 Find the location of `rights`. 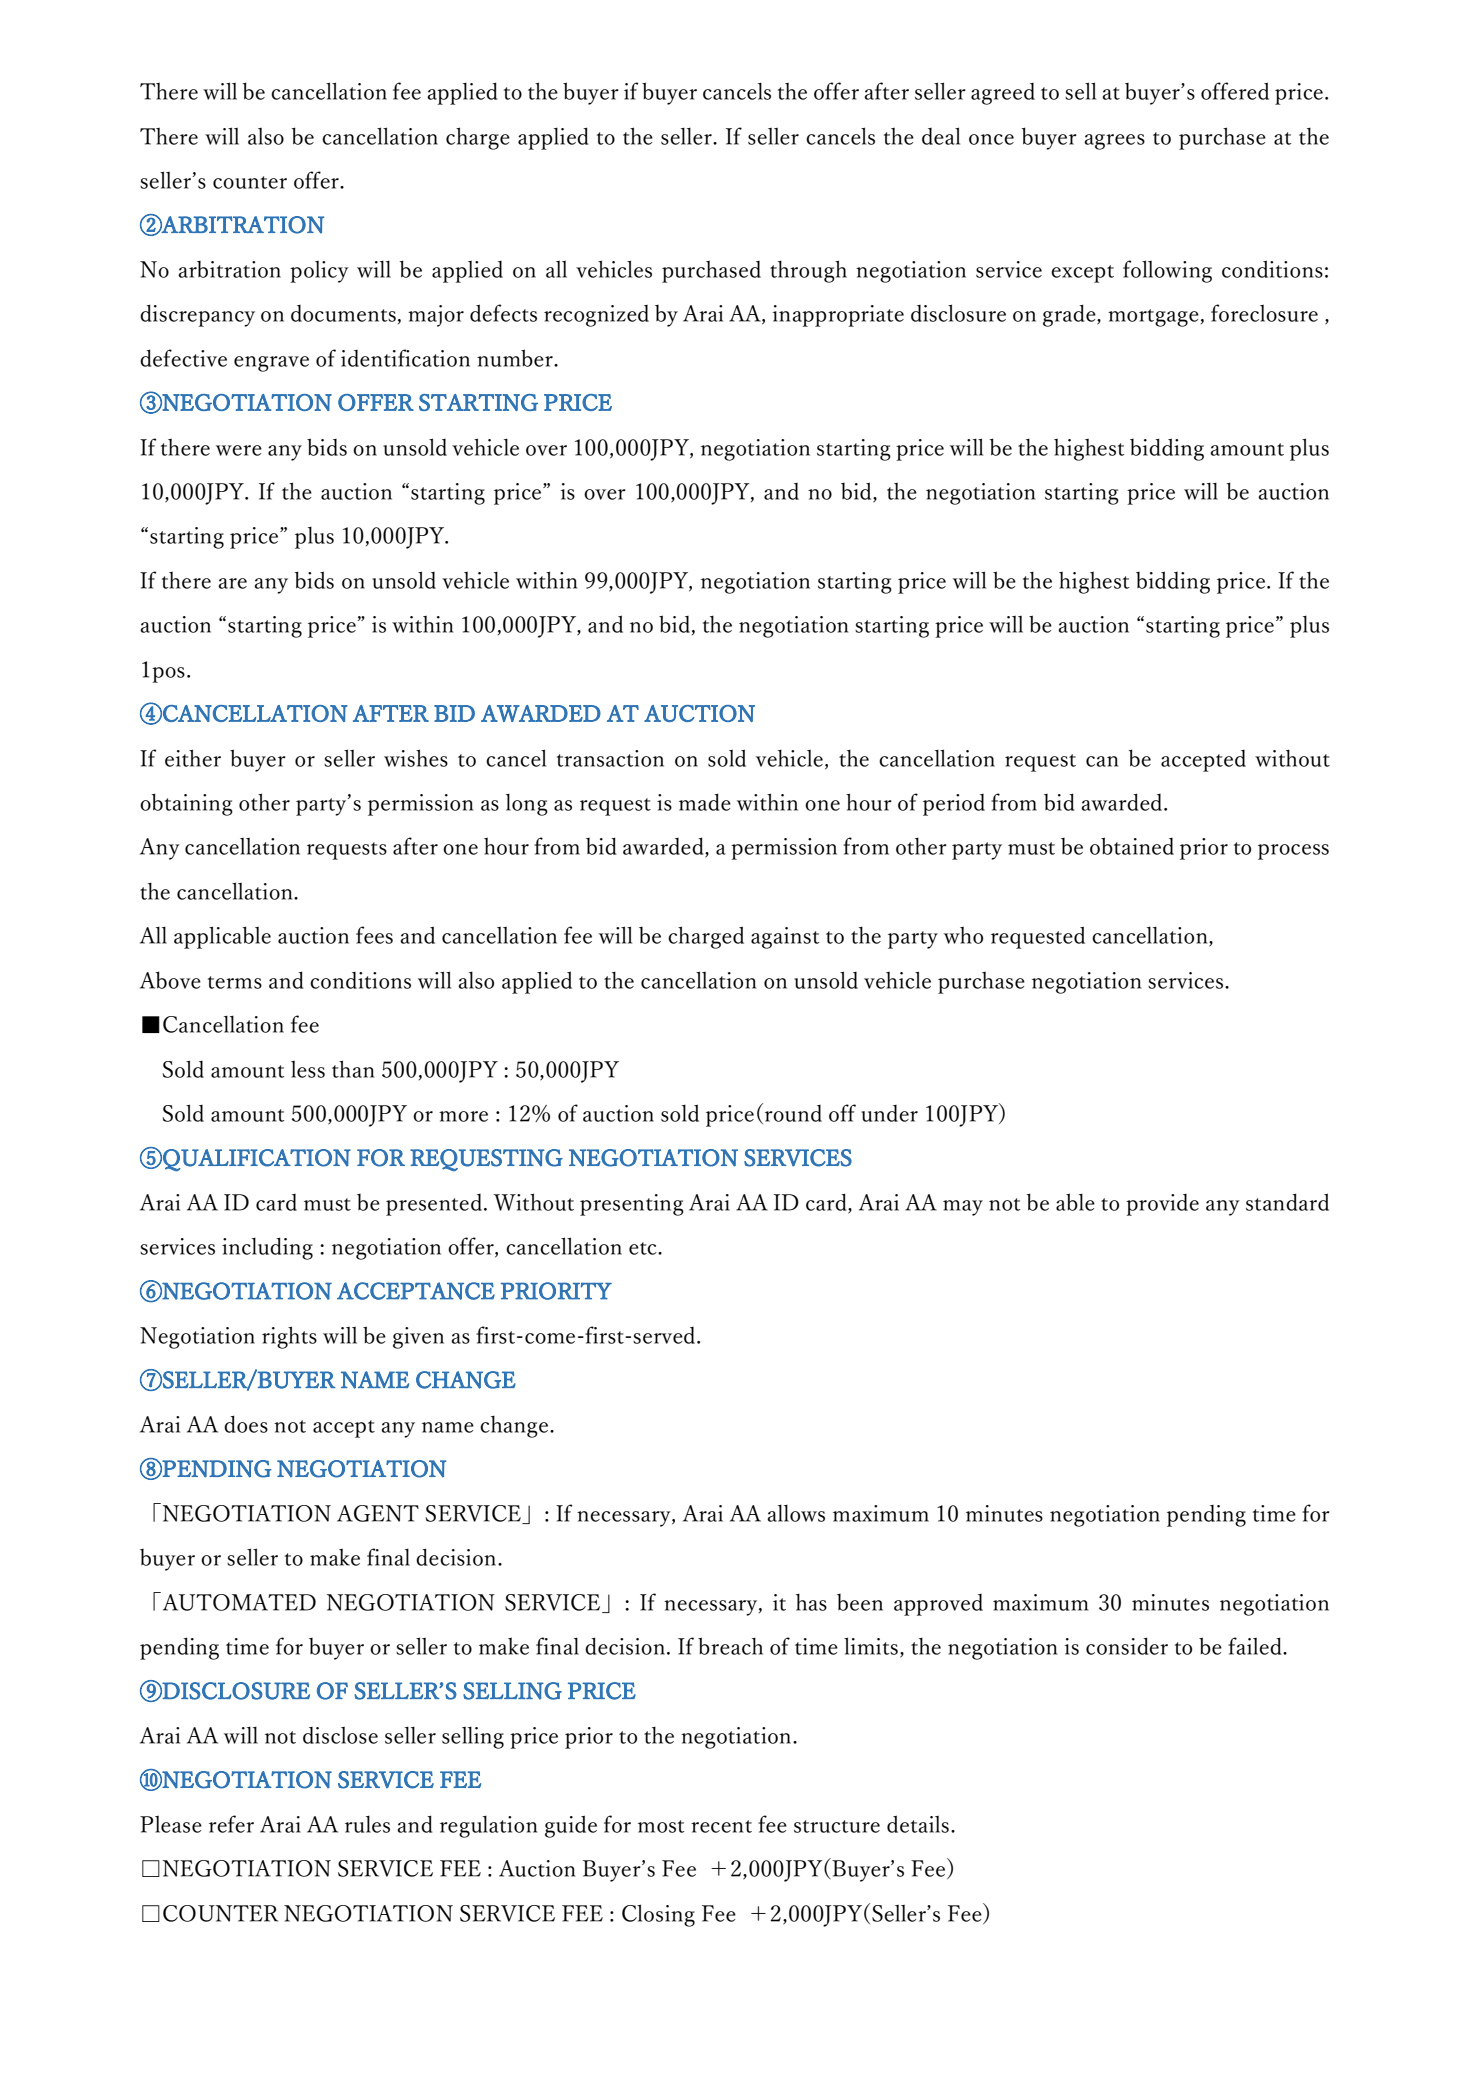

rights is located at coordinates (289, 1337).
